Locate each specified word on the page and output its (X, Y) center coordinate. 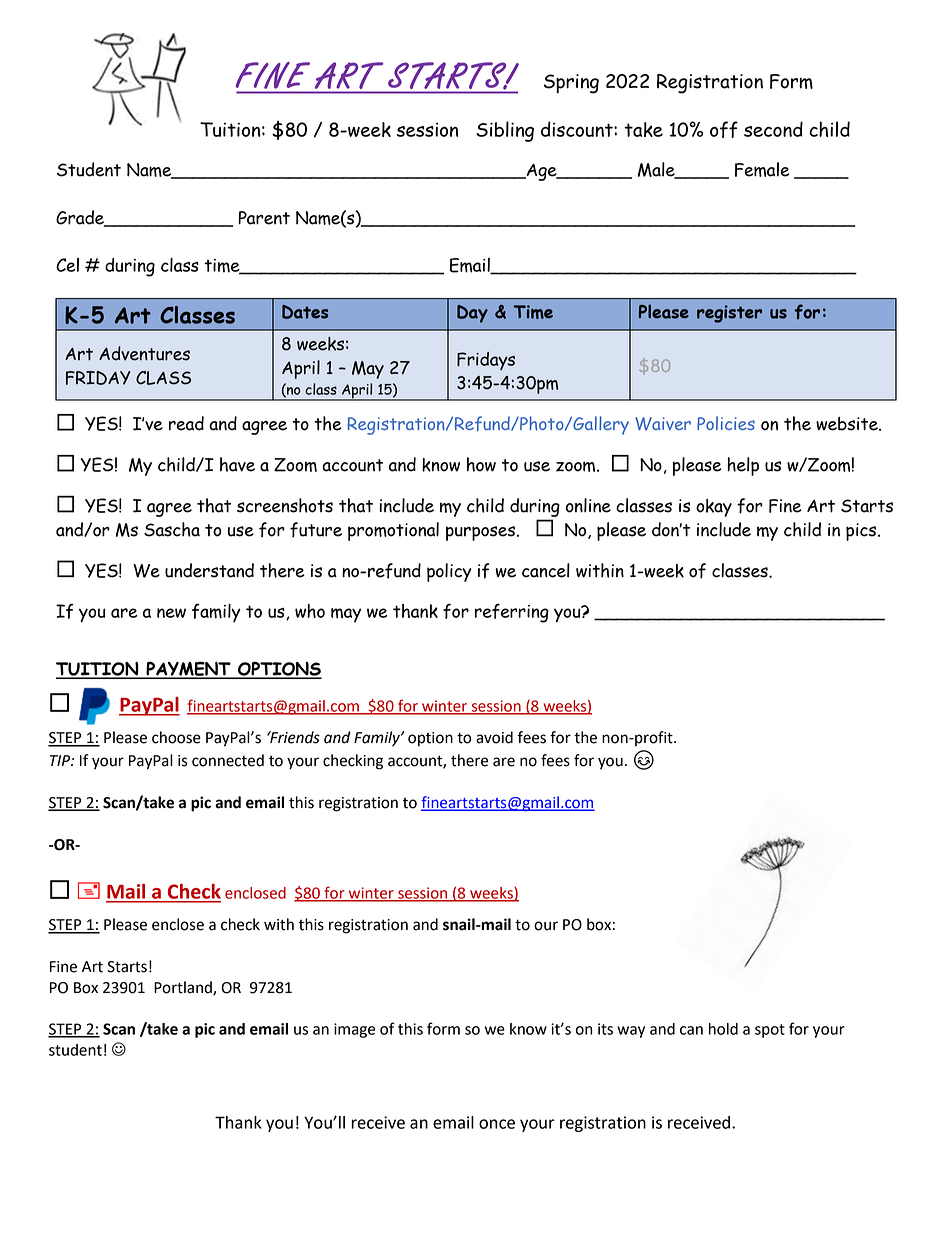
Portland (184, 988)
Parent (264, 218)
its (605, 1029)
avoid (494, 737)
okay (714, 508)
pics (862, 532)
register (729, 314)
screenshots (285, 505)
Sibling (505, 131)
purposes (480, 533)
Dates (305, 312)
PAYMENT (188, 670)
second (773, 129)
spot (770, 1031)
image (354, 1030)
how (481, 464)
